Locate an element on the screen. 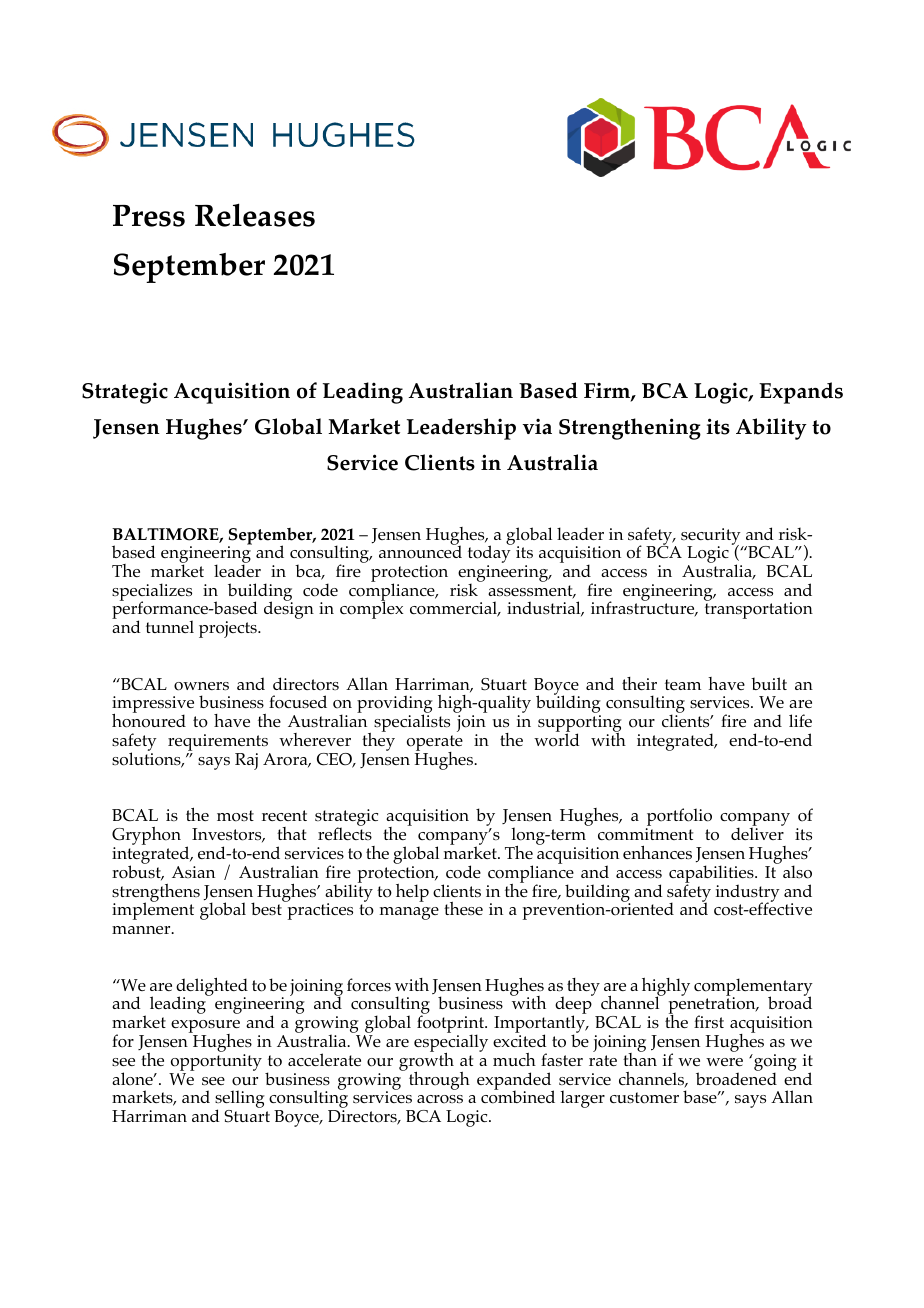  today is located at coordinates (490, 555).
